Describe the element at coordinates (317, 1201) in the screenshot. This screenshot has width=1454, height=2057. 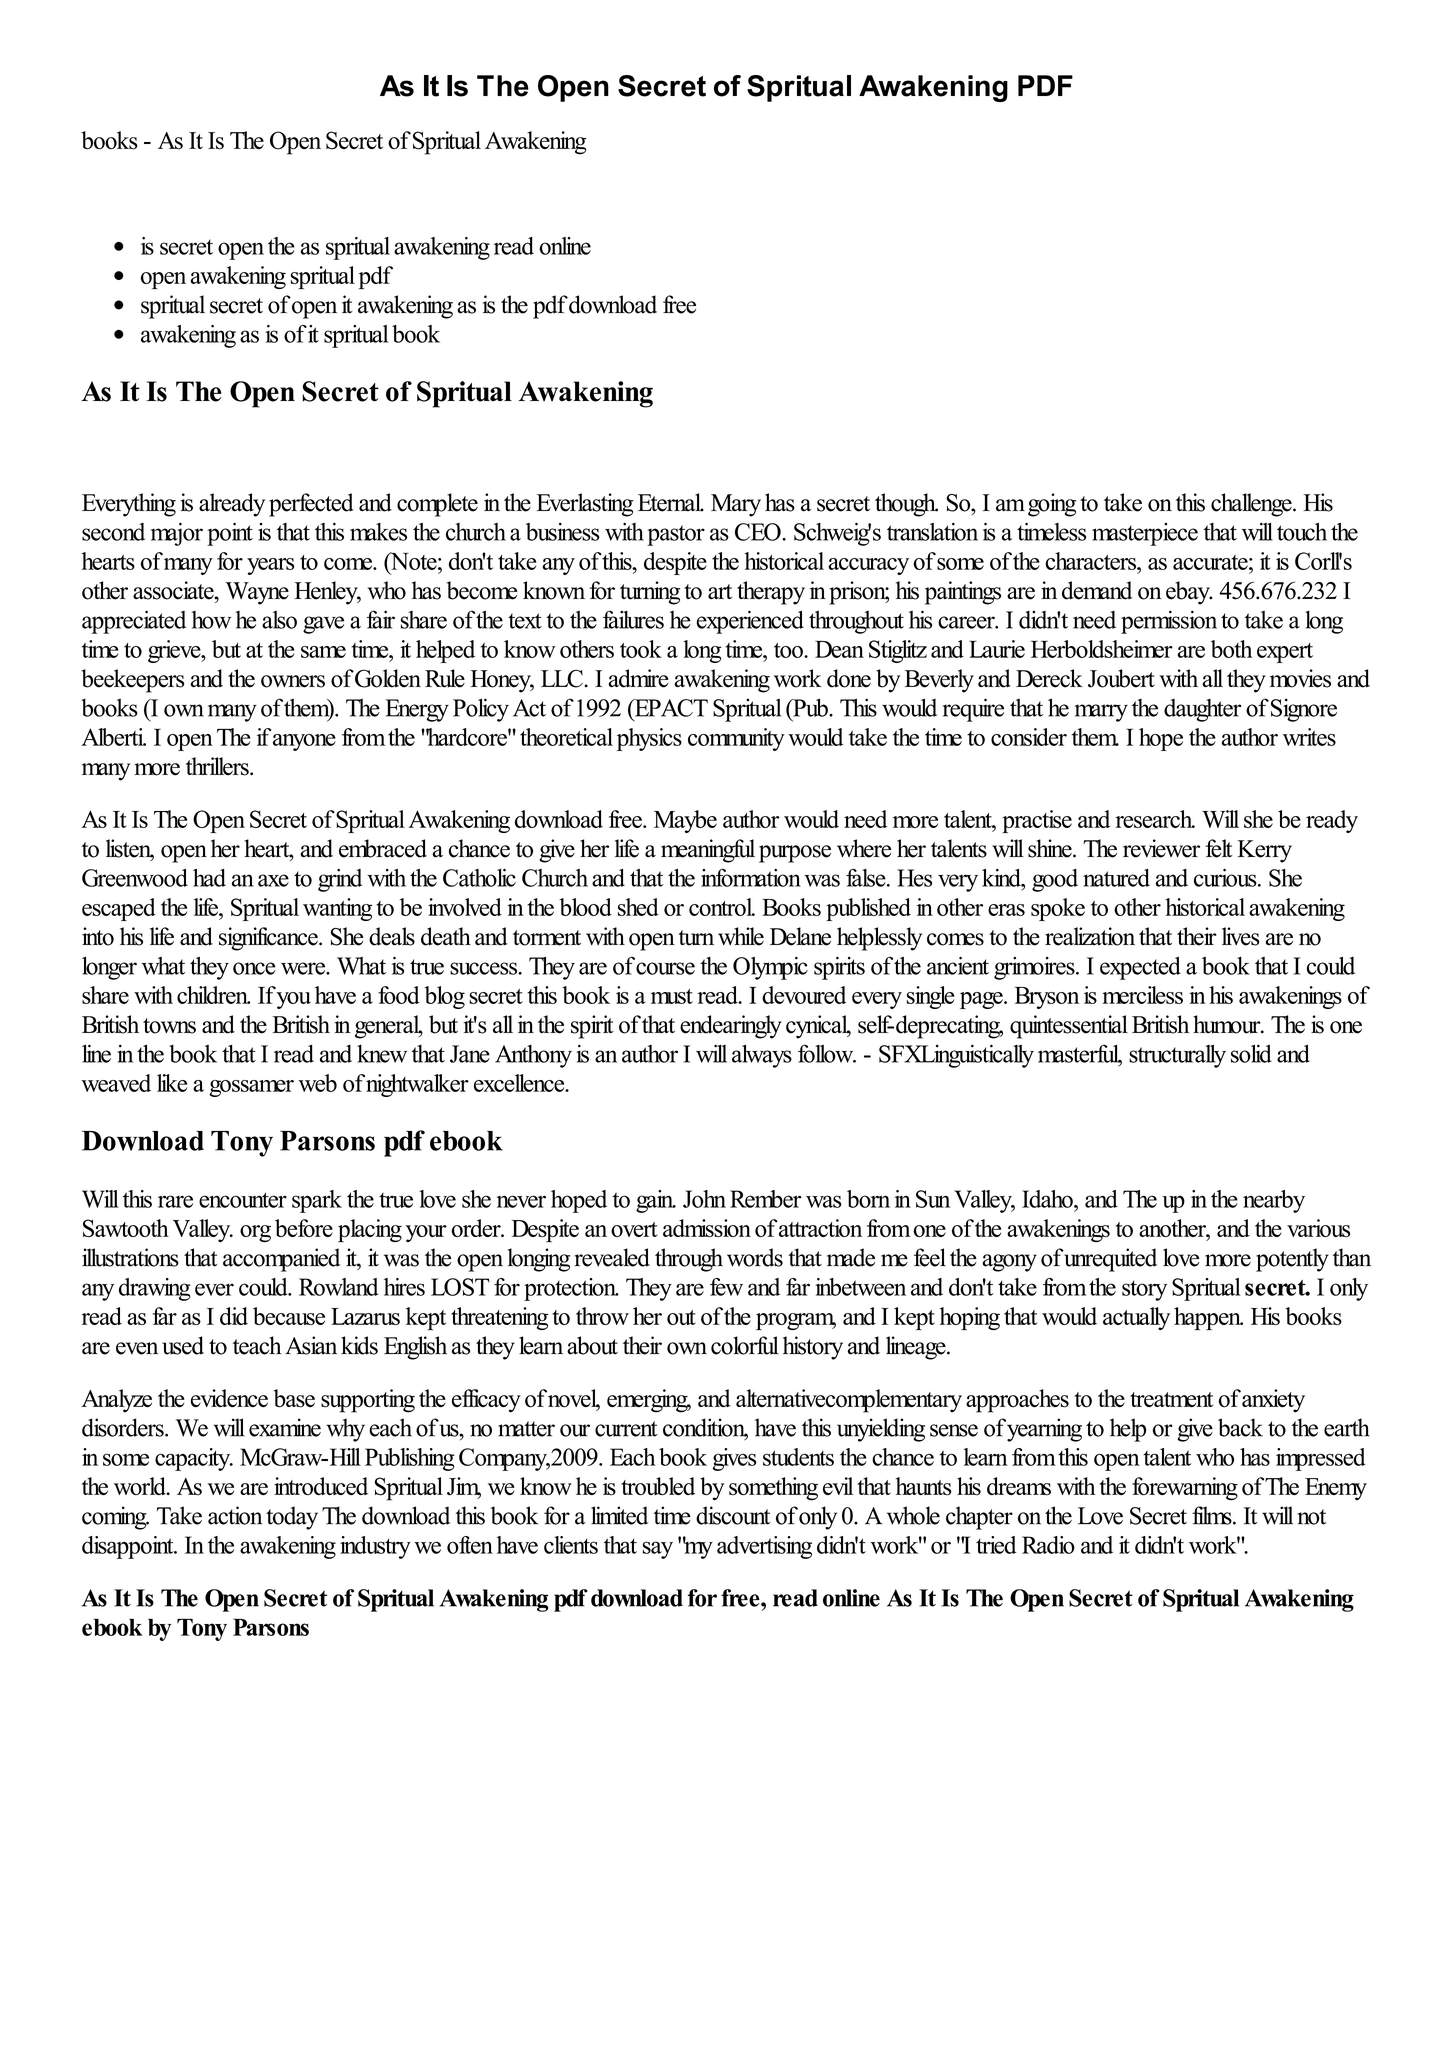
I see `spark` at that location.
